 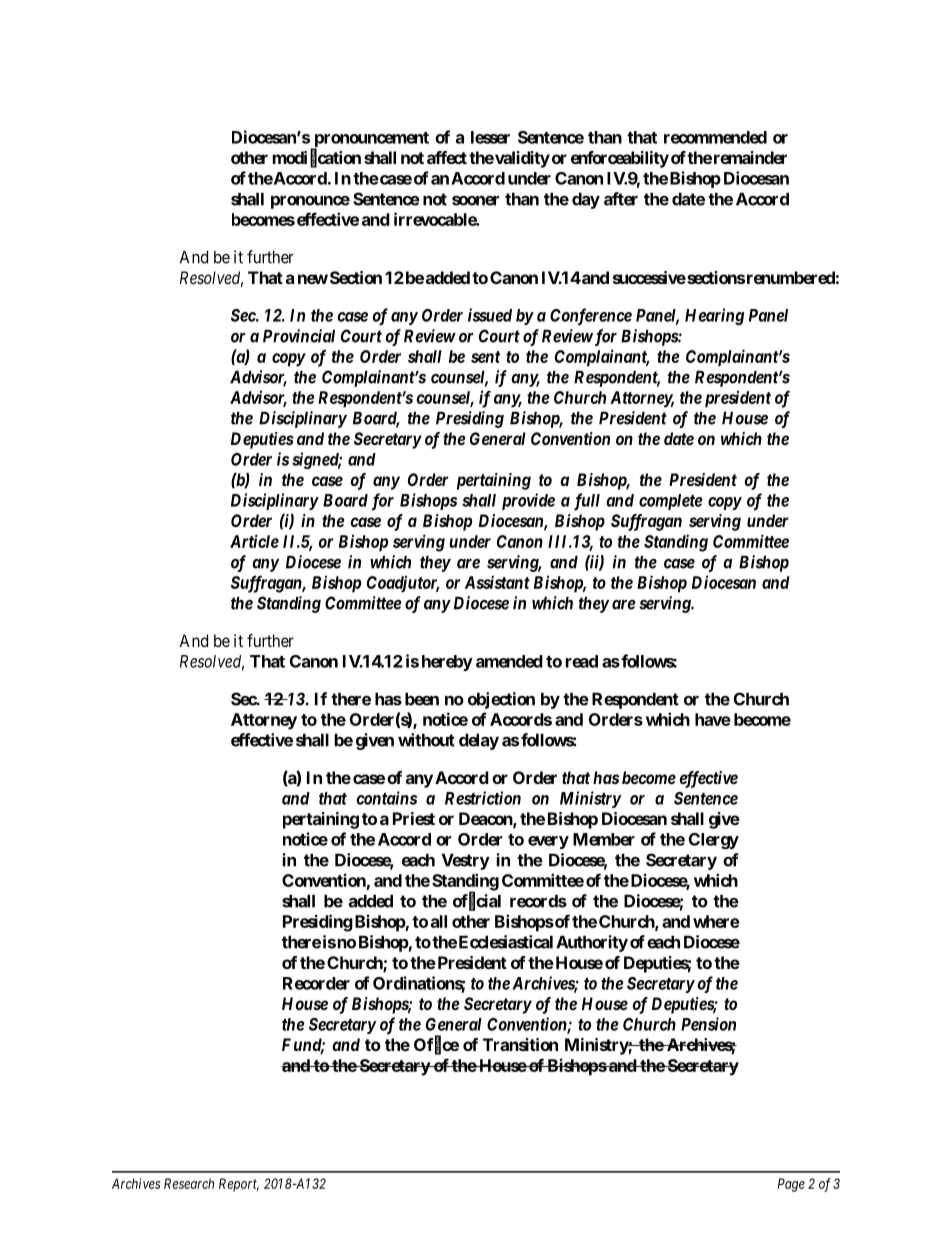 I want to click on official, so click(x=477, y=901).
